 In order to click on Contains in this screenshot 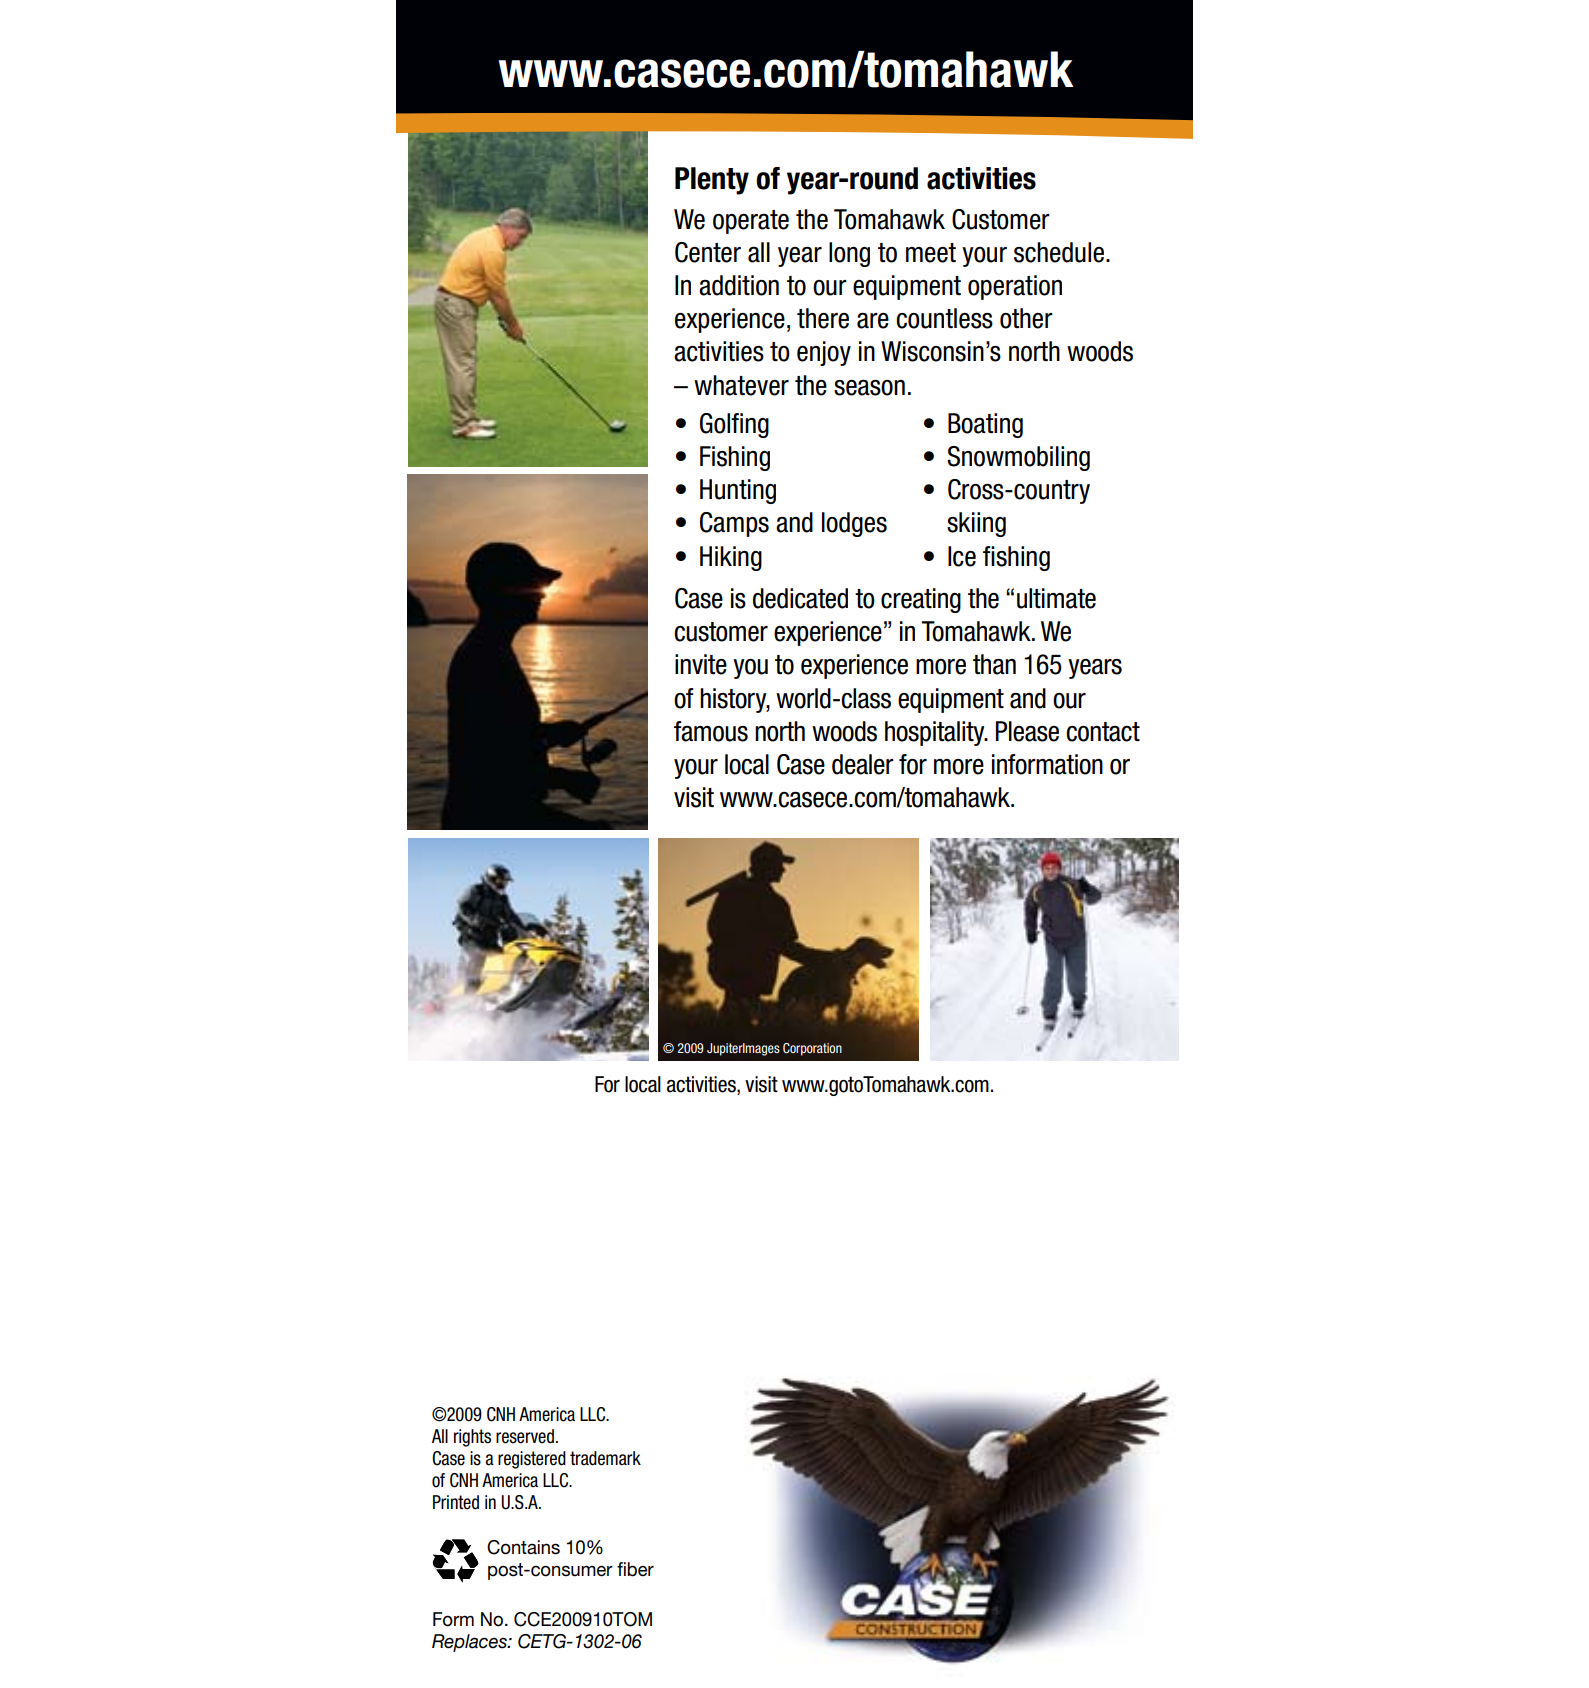, I will do `click(523, 1547)`.
